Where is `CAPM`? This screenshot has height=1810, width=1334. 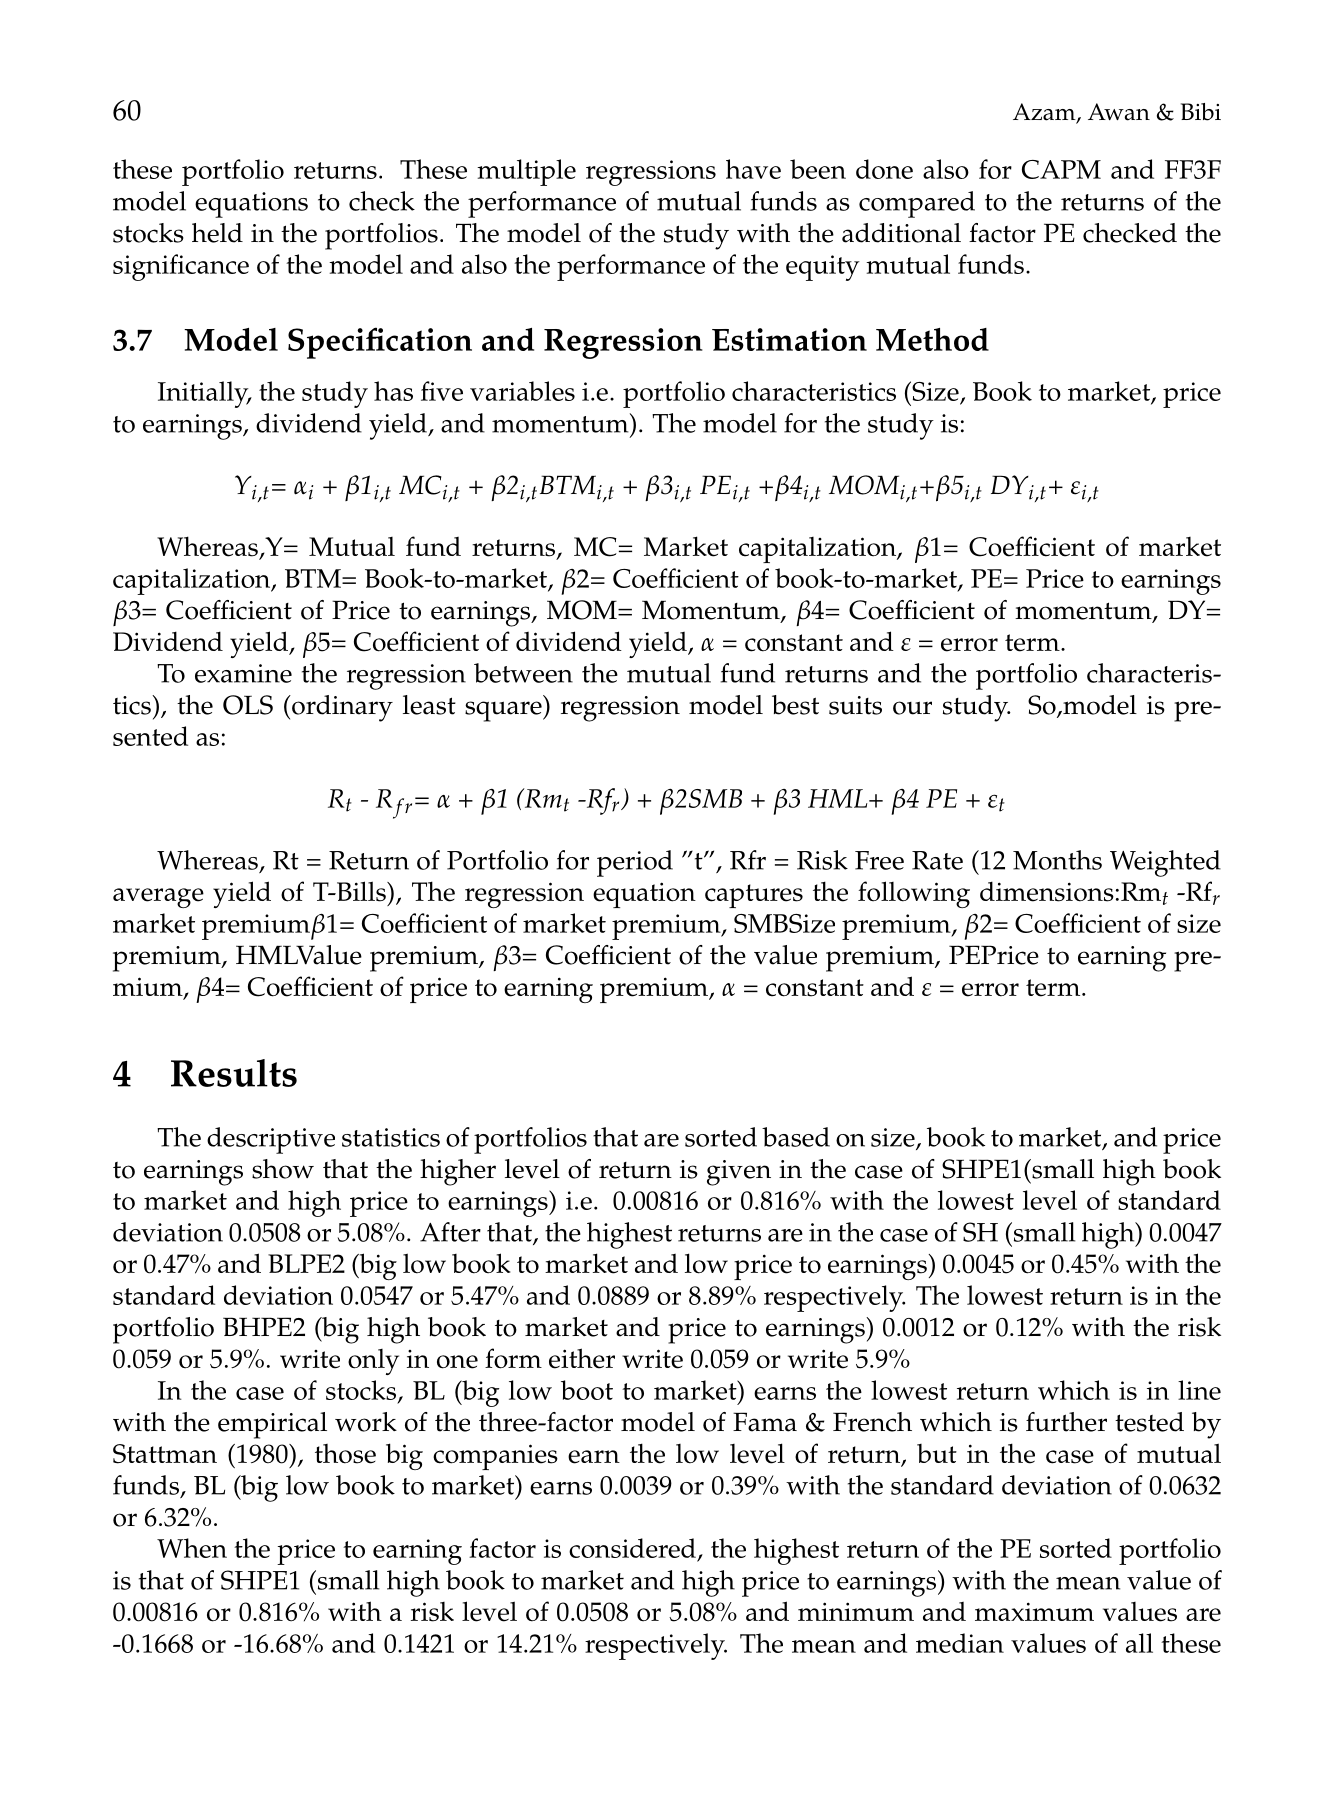 CAPM is located at coordinates (1061, 169).
